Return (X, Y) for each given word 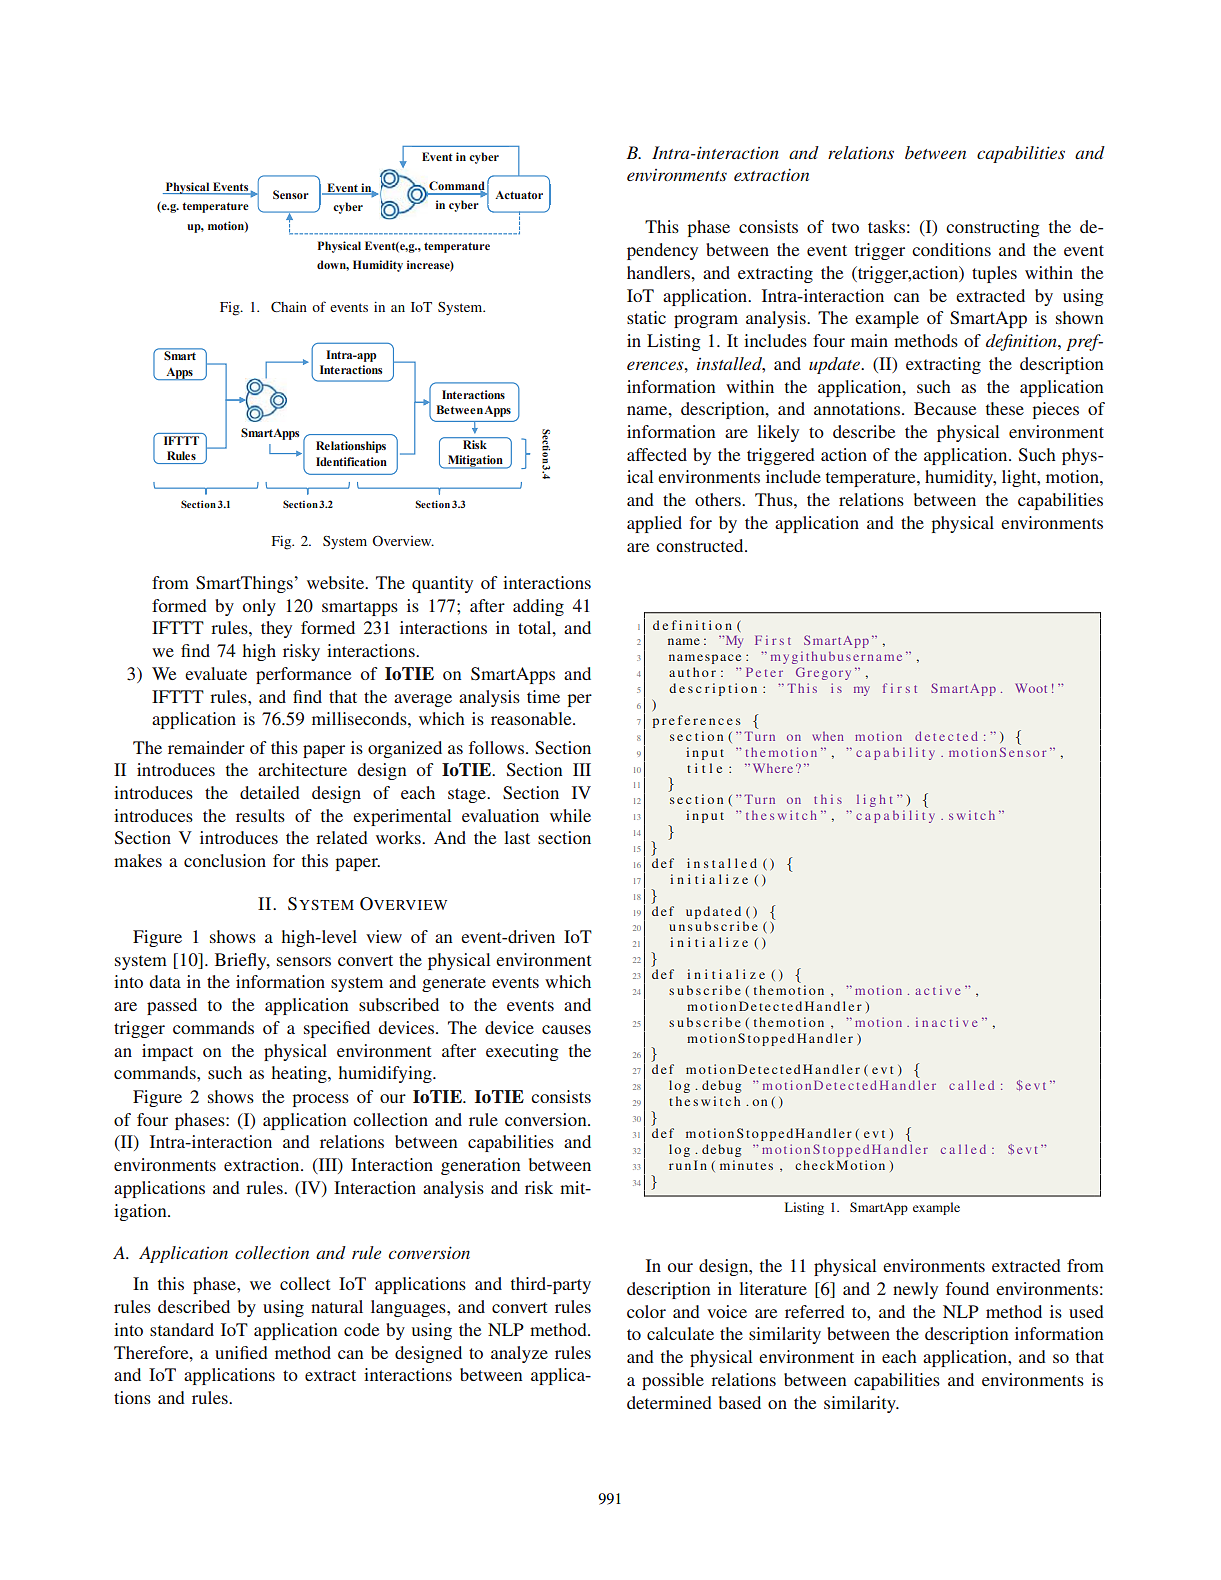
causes (566, 1029)
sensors (304, 961)
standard (182, 1329)
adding (538, 607)
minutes (746, 1165)
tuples (994, 274)
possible (673, 1381)
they (276, 629)
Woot (1031, 688)
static (646, 317)
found (967, 1288)
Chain (289, 307)
